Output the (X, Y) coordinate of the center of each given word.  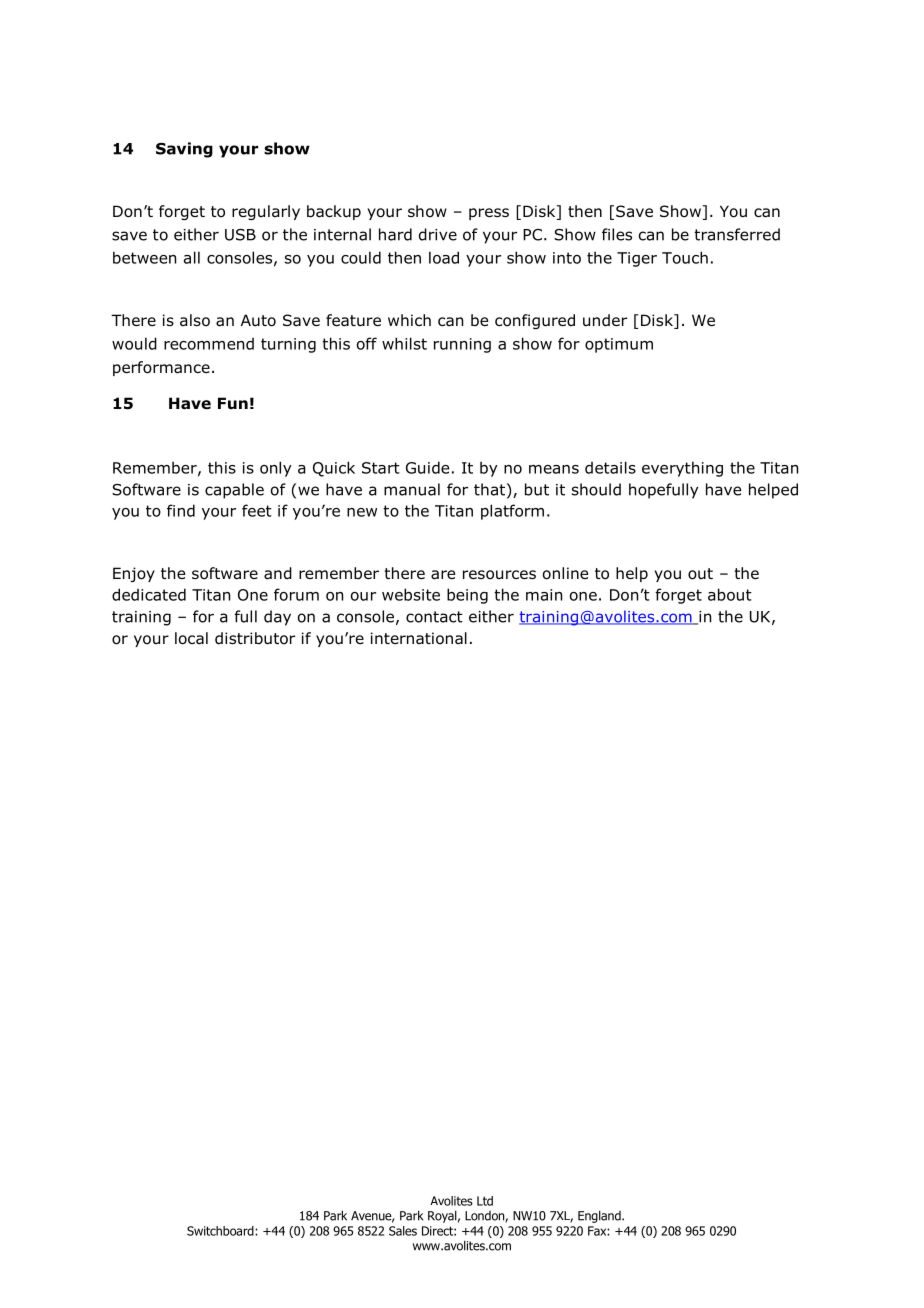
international (419, 638)
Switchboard (221, 1231)
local (191, 638)
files (617, 234)
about (730, 594)
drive (438, 234)
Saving (184, 150)
